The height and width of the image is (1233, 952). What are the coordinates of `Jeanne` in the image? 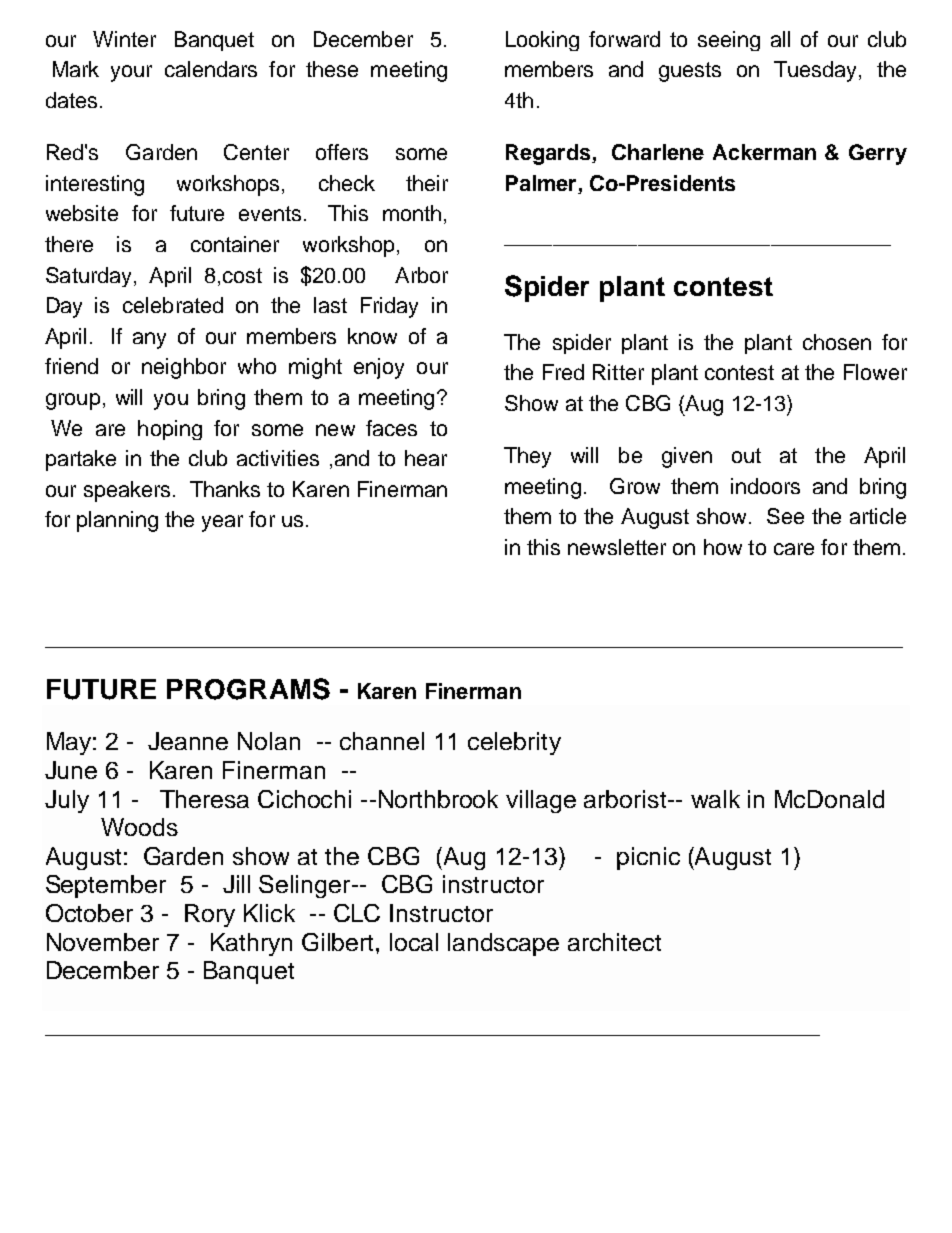 It's located at (188, 741).
